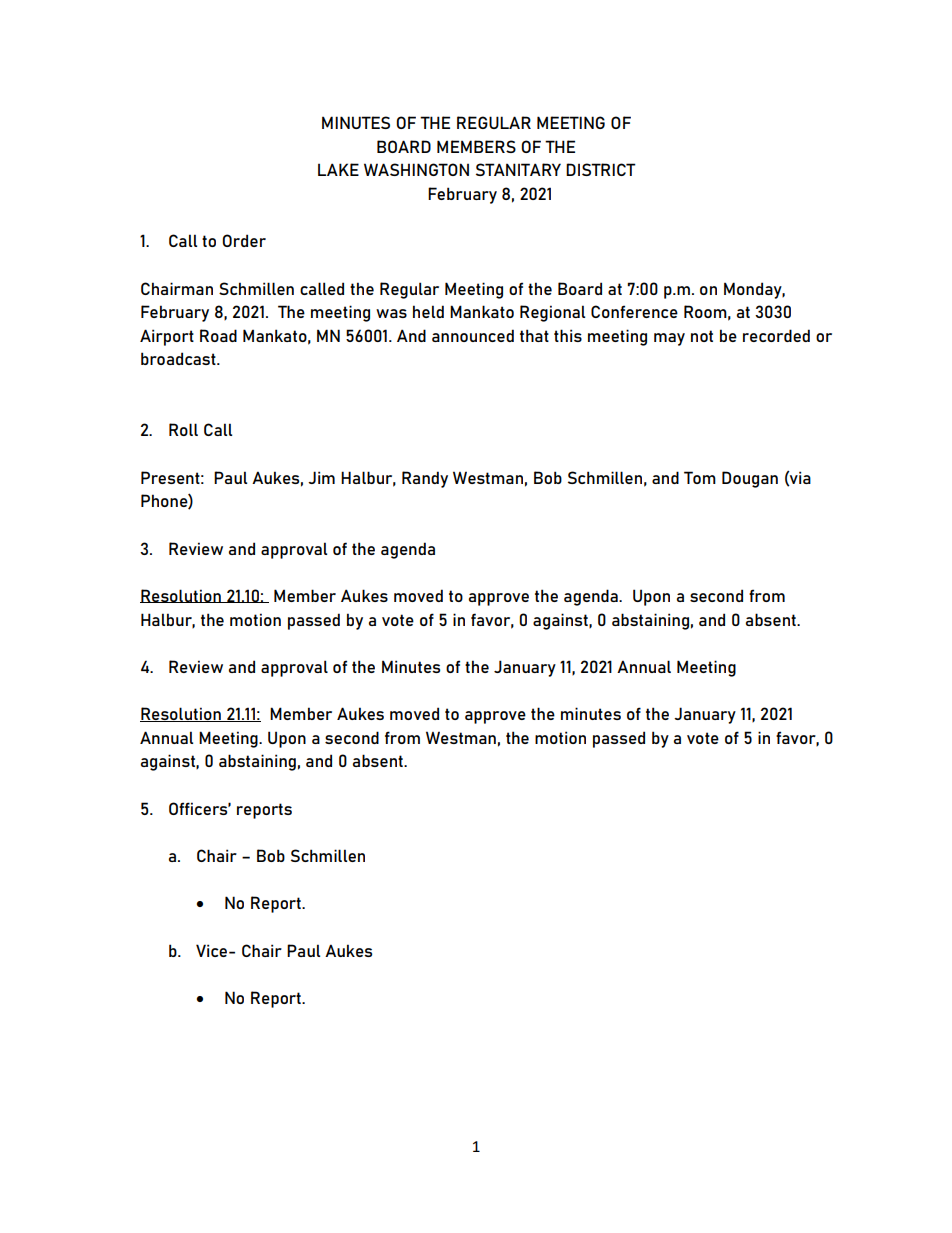 The width and height of the screenshot is (952, 1233). What do you see at coordinates (321, 477) in the screenshot?
I see `Jim` at bounding box center [321, 477].
